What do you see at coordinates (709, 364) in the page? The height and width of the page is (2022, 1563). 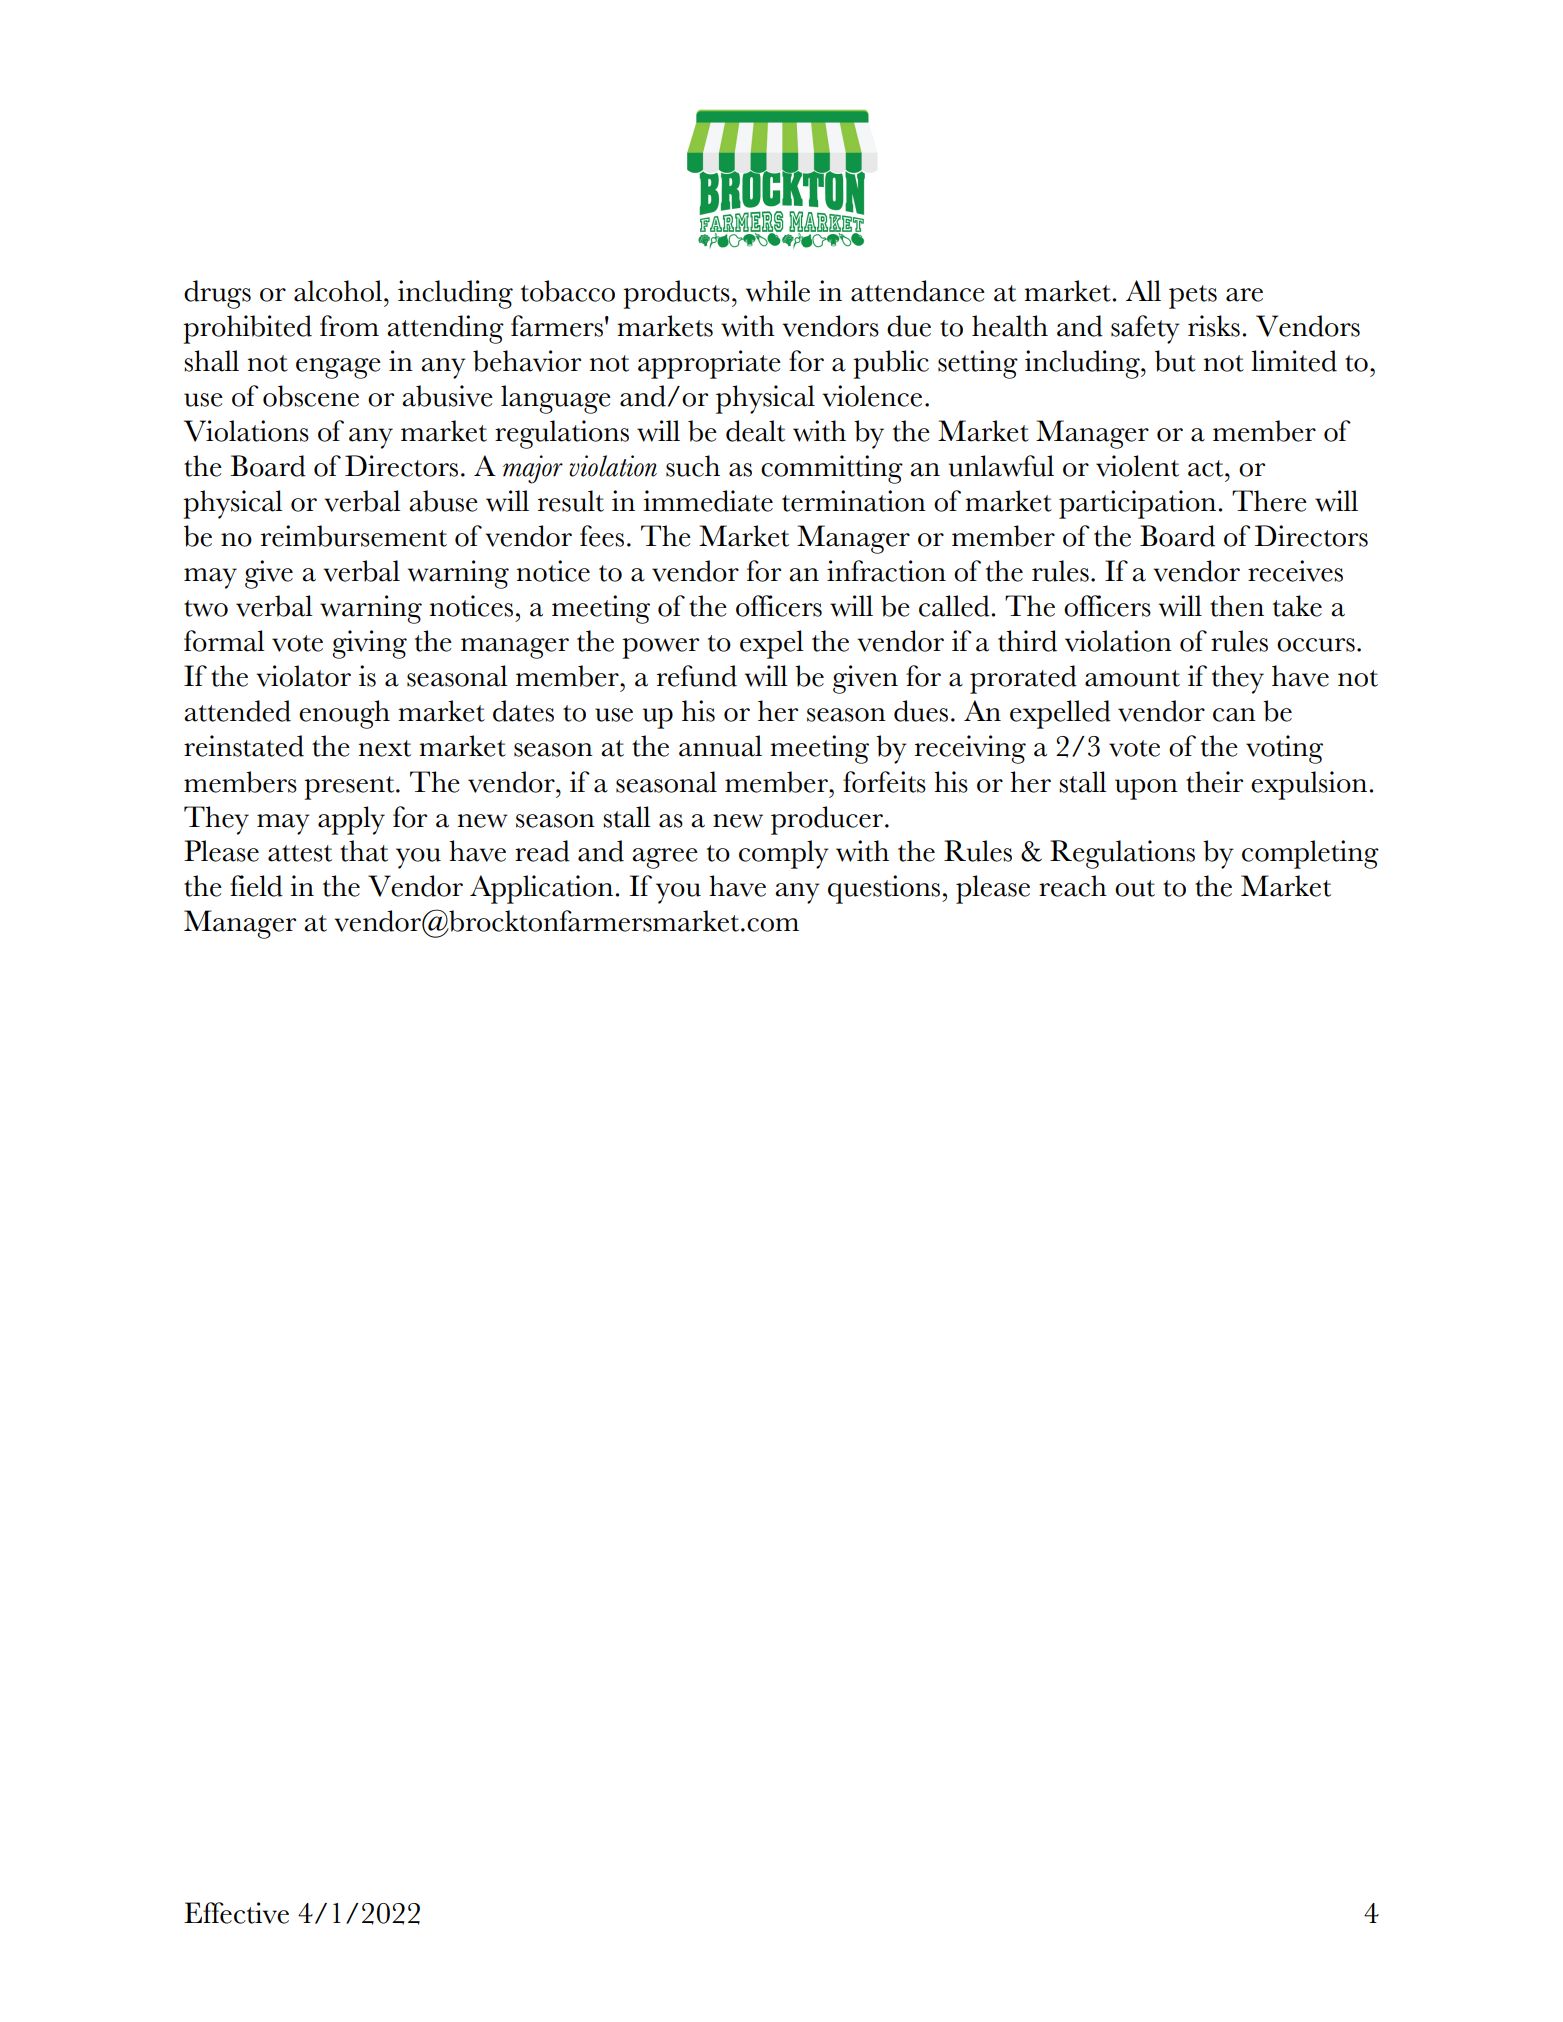 I see `appropriate` at bounding box center [709, 364].
